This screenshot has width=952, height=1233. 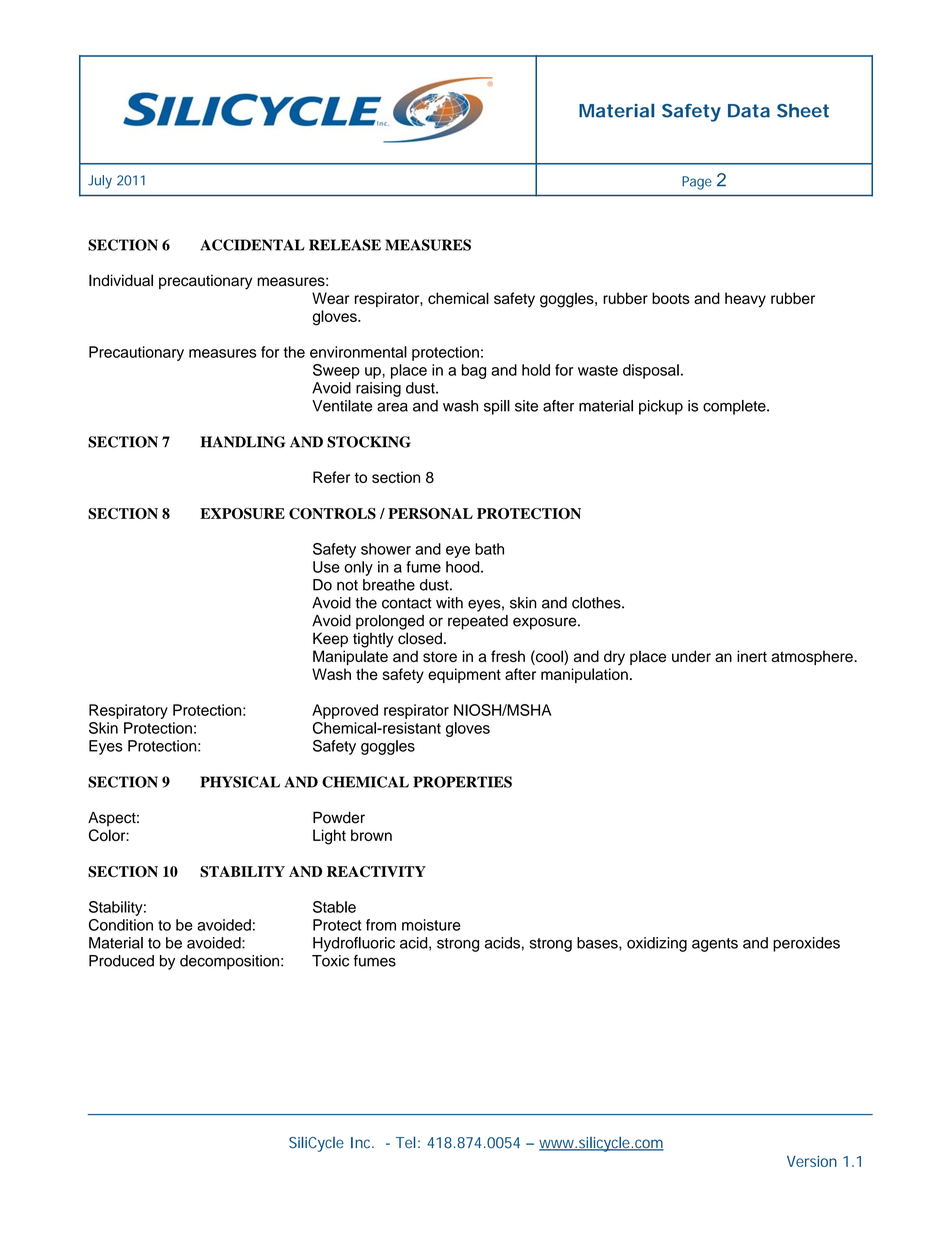 What do you see at coordinates (812, 1161) in the screenshot?
I see `Version` at bounding box center [812, 1161].
